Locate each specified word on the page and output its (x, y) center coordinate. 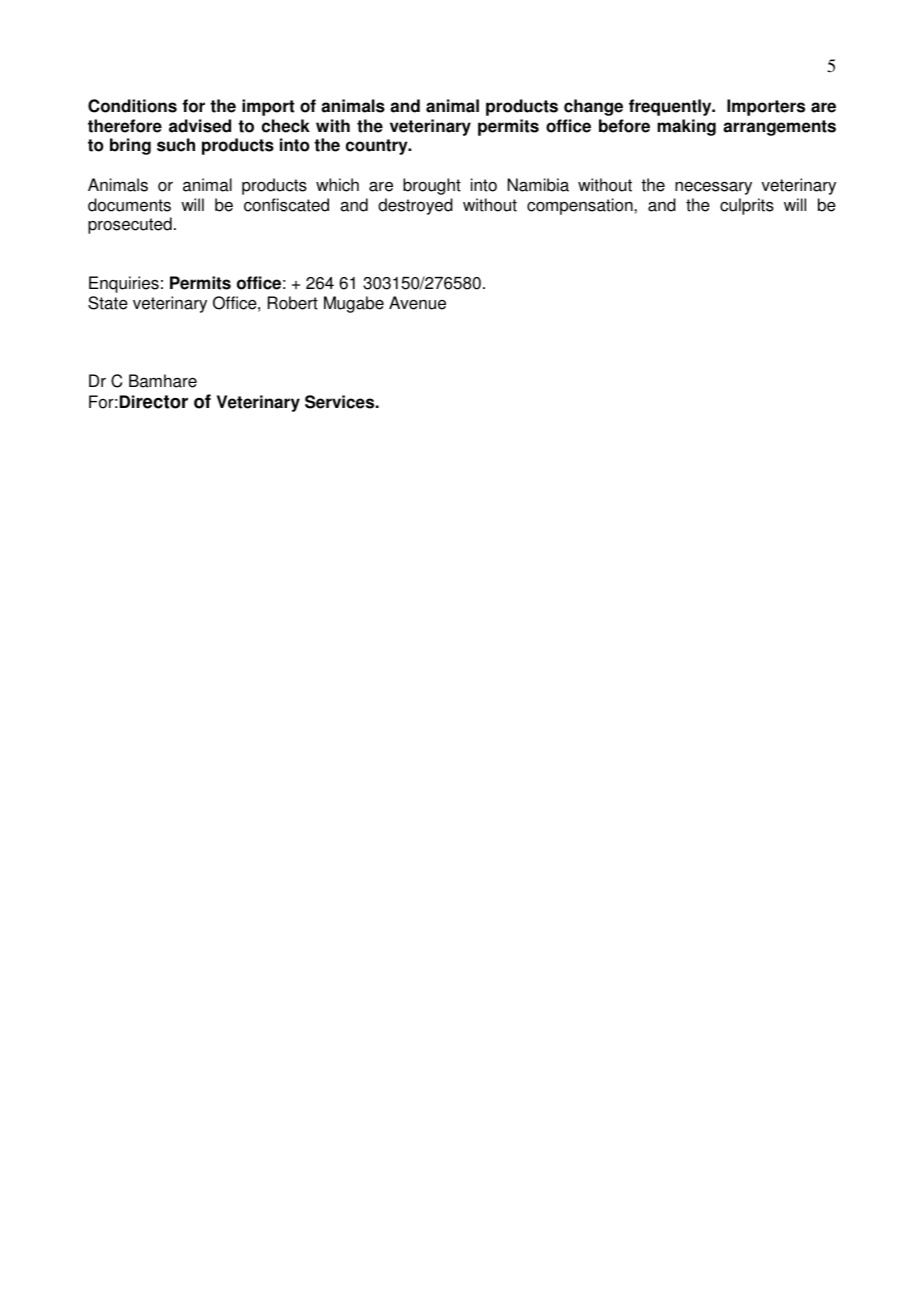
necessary (713, 188)
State (108, 303)
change (593, 107)
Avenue (417, 303)
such (176, 145)
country (378, 147)
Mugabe (354, 304)
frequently (671, 107)
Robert (293, 303)
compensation (581, 206)
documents (129, 205)
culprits (747, 206)
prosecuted (130, 225)
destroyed (415, 206)
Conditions (132, 106)
